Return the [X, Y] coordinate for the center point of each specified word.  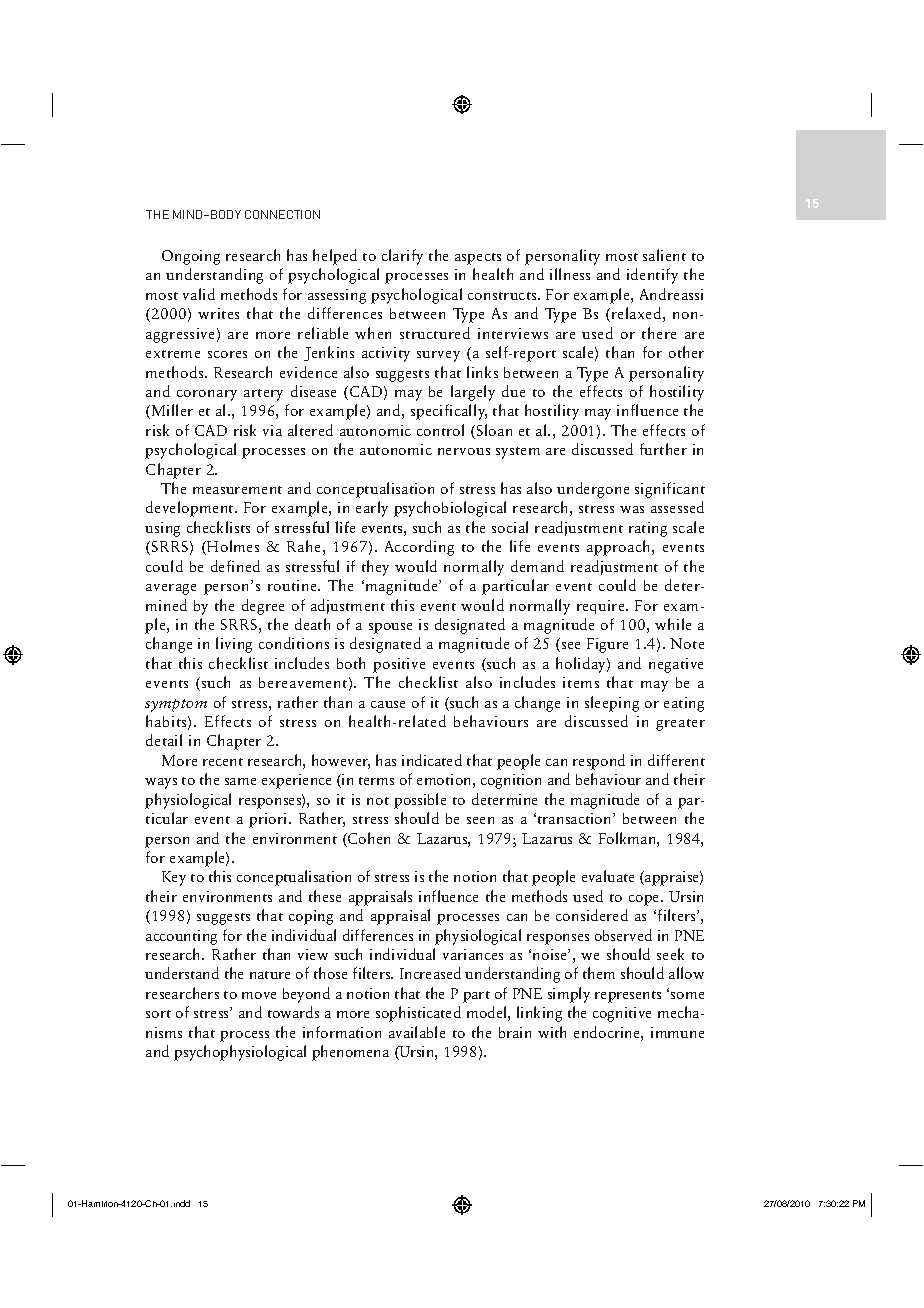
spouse [390, 628]
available [417, 1032]
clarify [402, 257]
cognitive [622, 1014]
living [234, 645]
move [259, 995]
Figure [607, 645]
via [272, 430]
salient [664, 255]
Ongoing [191, 257]
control [440, 430]
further [663, 449]
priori [269, 820]
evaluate [608, 876]
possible [420, 801]
